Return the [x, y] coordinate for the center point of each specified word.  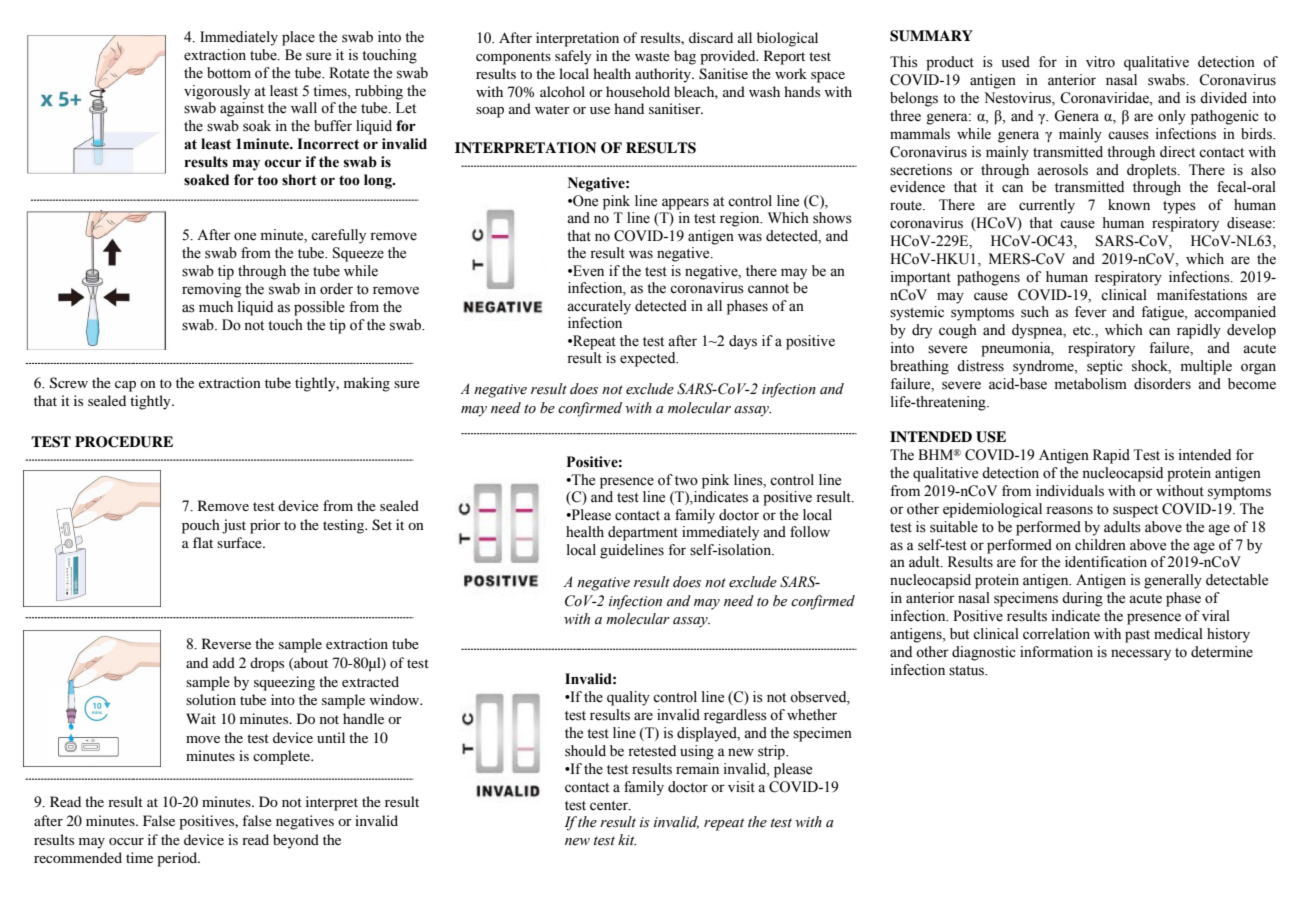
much [216, 306]
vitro [1100, 62]
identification [1106, 562]
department [643, 533]
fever [1091, 312]
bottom [229, 73]
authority [664, 75]
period [178, 859]
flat [203, 542]
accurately [599, 307]
